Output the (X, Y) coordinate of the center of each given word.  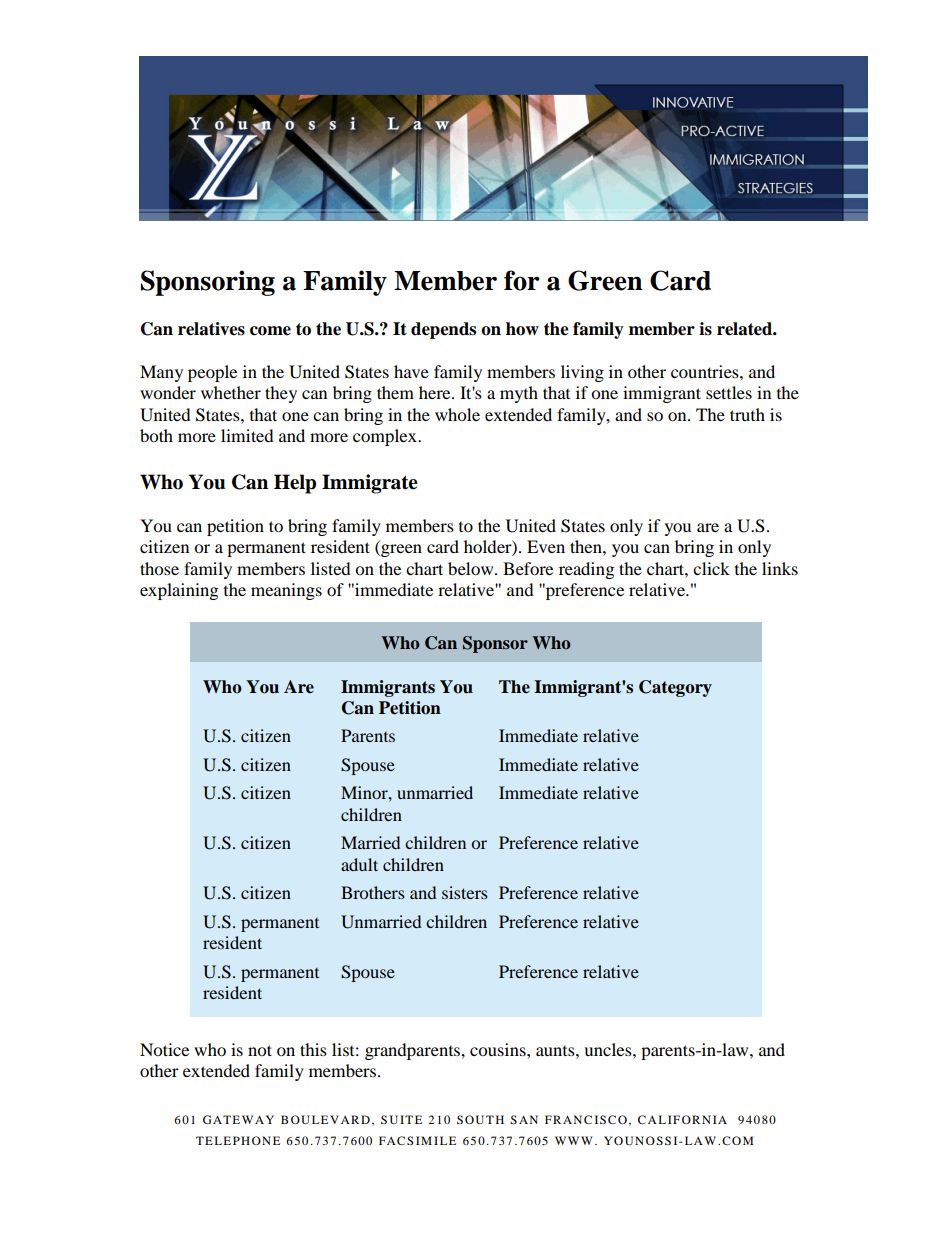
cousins (499, 1049)
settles (729, 392)
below (472, 568)
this (313, 1049)
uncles (609, 1049)
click (711, 568)
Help (295, 484)
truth (747, 414)
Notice (164, 1049)
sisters (464, 892)
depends (443, 330)
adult (359, 864)
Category (675, 688)
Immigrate (370, 484)
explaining (179, 591)
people (212, 373)
